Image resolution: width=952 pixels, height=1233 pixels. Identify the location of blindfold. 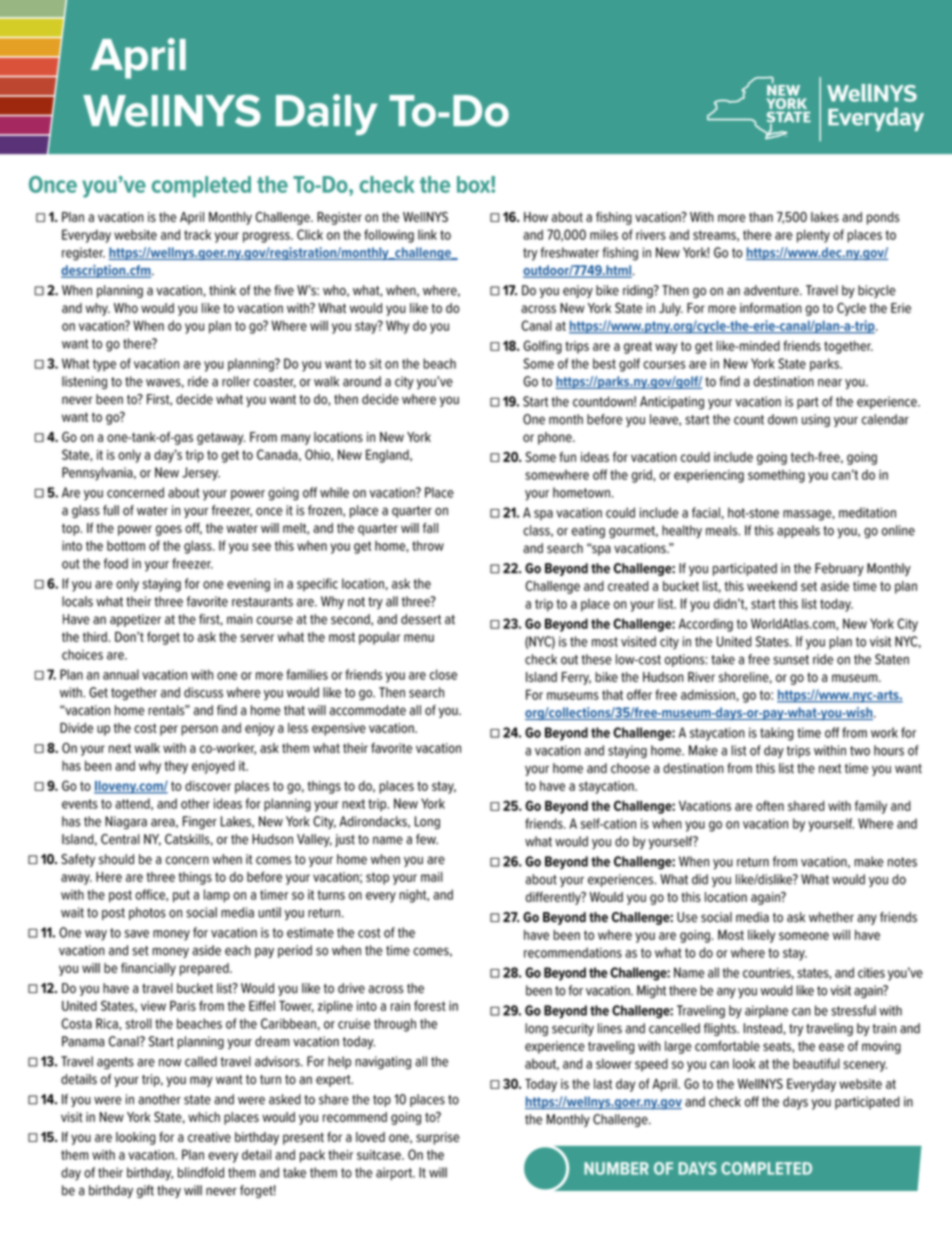
(201, 1172).
